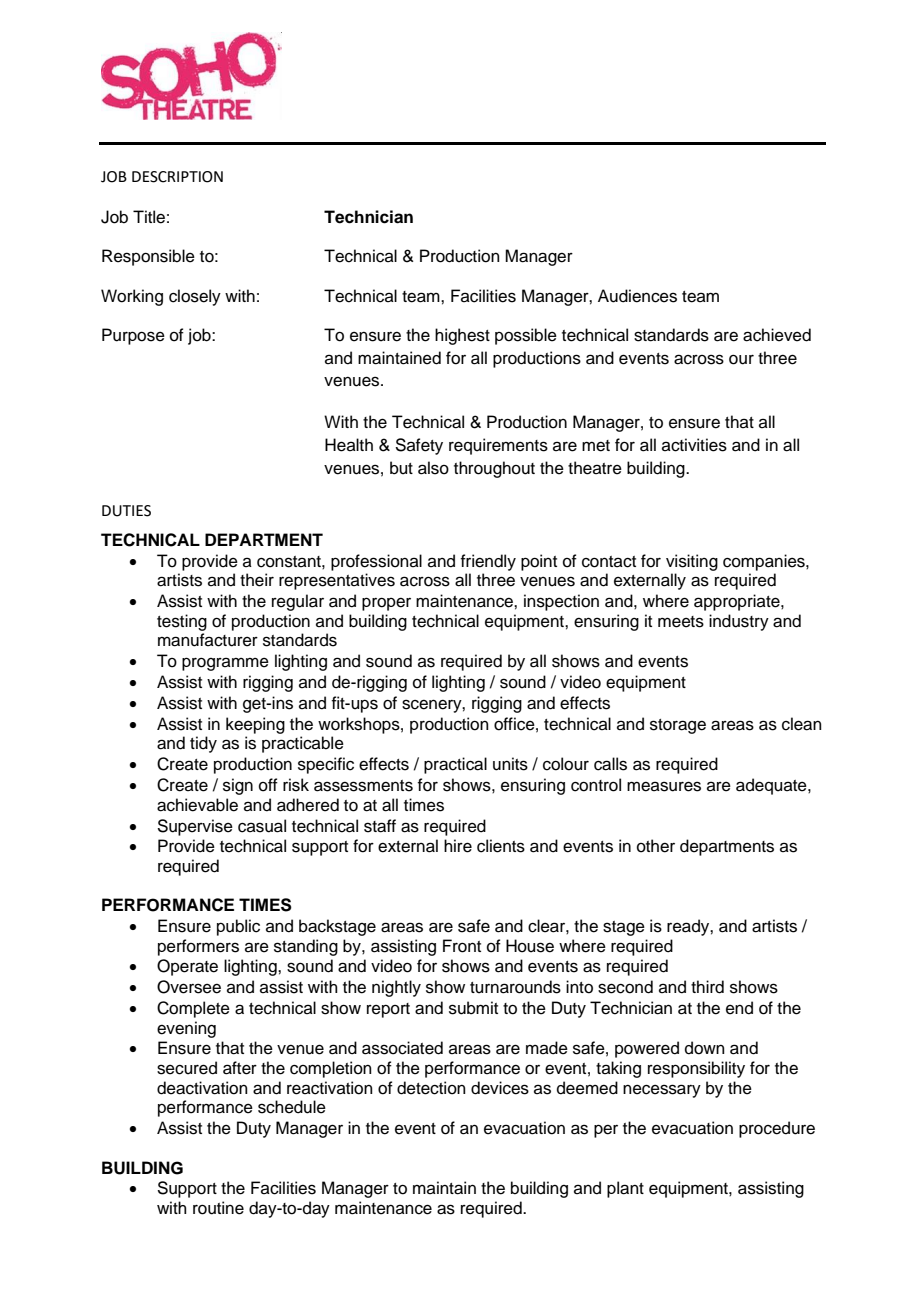  Describe the element at coordinates (431, 1088) in the screenshot. I see `detection` at that location.
